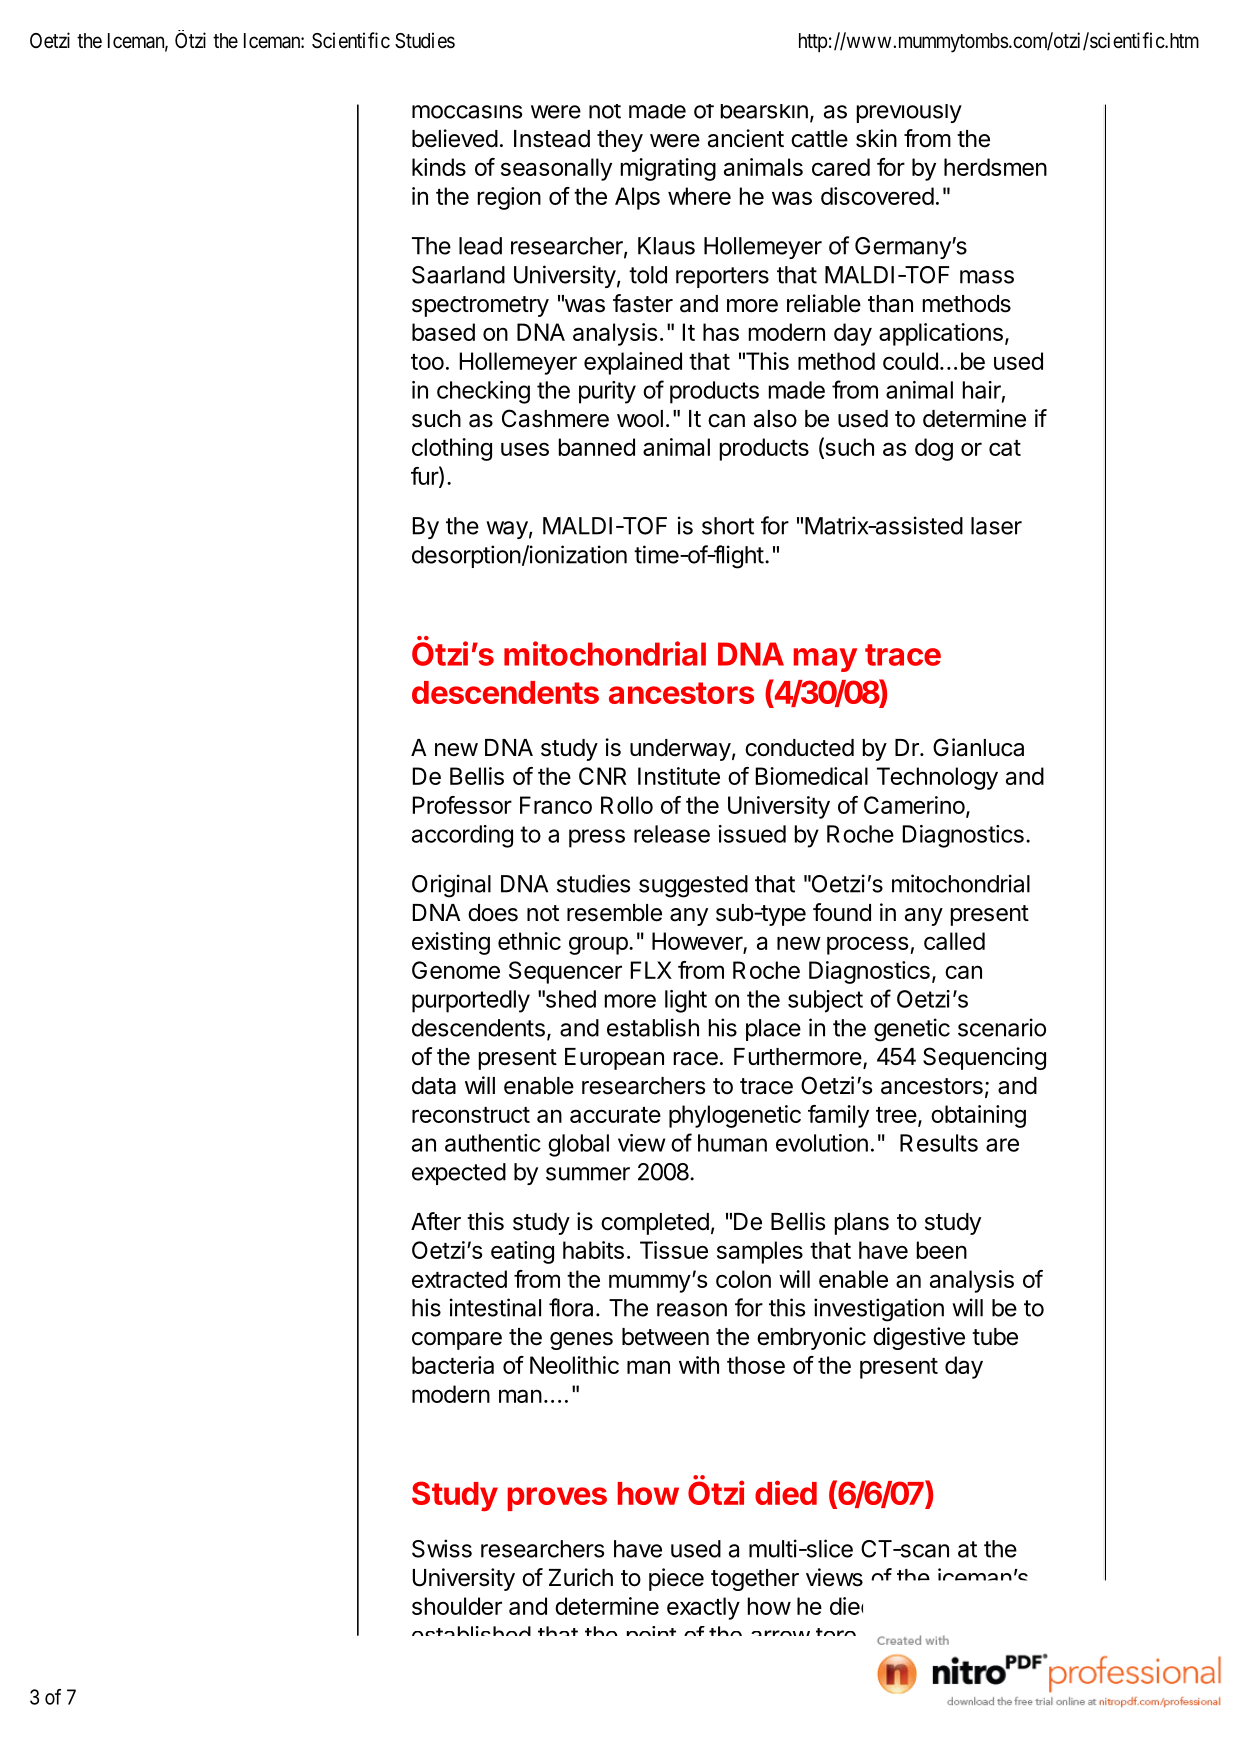  What do you see at coordinates (674, 1250) in the document?
I see `Tissue` at bounding box center [674, 1250].
